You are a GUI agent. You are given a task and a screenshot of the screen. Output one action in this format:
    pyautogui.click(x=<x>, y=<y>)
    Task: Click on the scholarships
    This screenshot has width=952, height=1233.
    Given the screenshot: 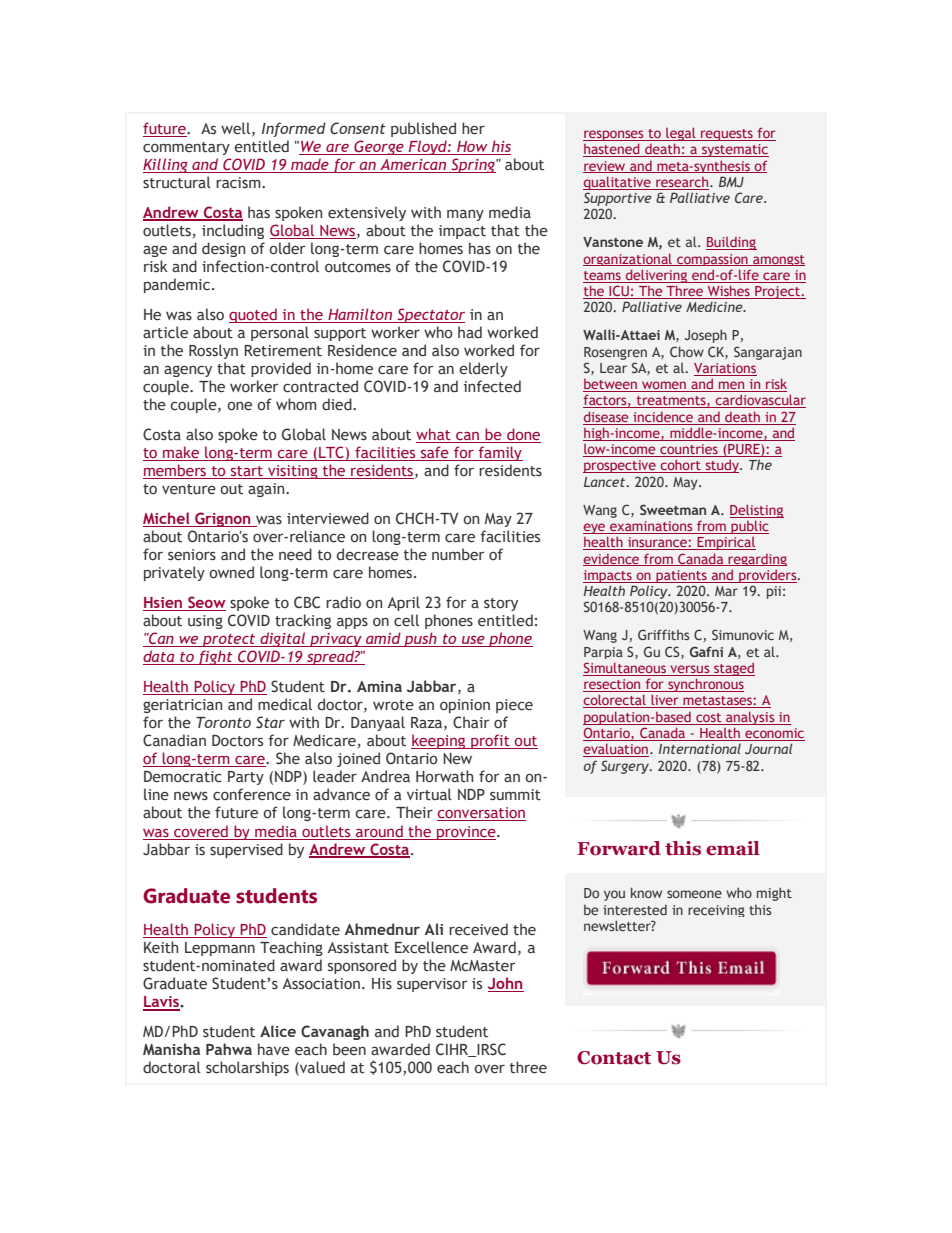 What is the action you would take?
    pyautogui.click(x=247, y=1068)
